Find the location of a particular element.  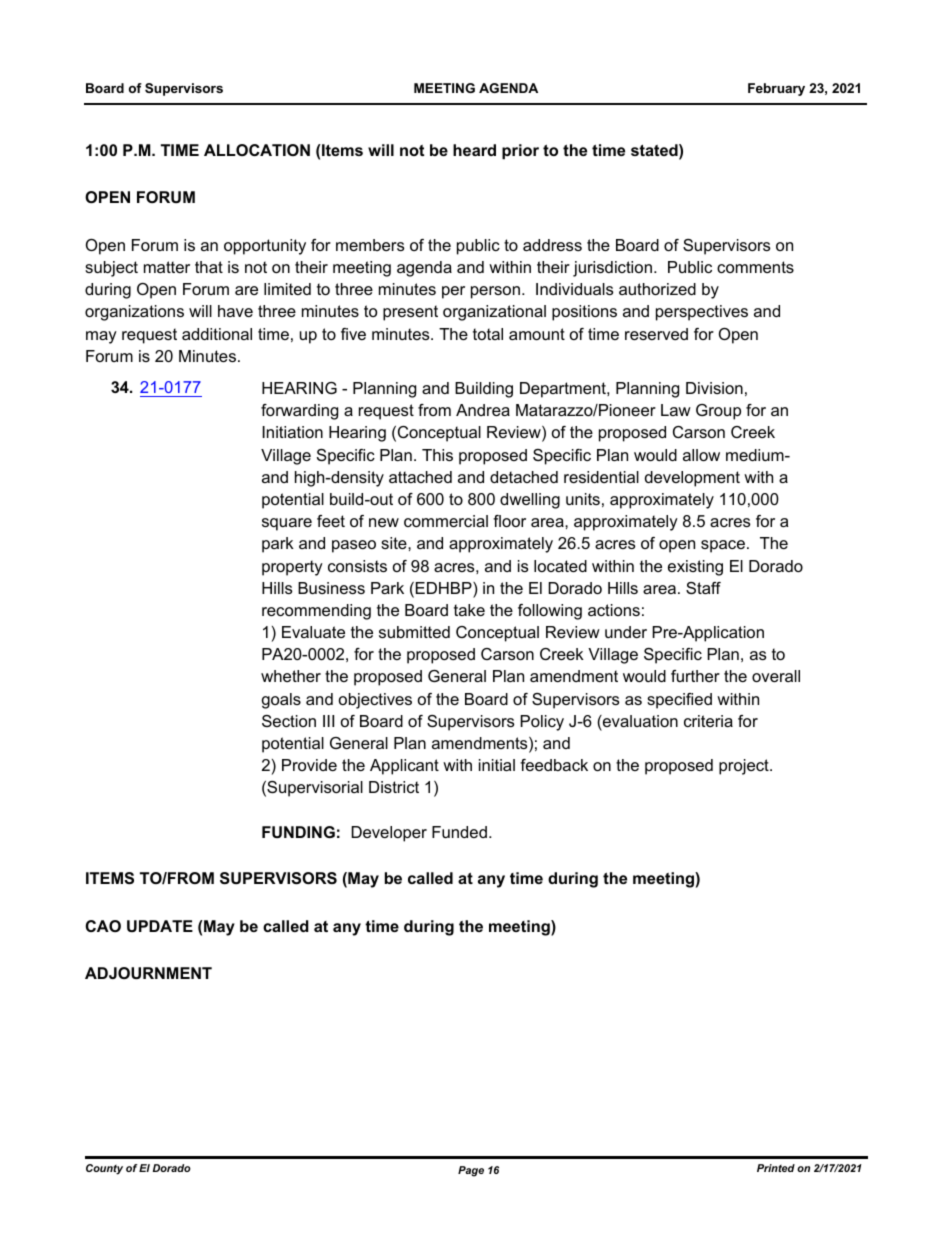

Funded is located at coordinates (459, 832).
